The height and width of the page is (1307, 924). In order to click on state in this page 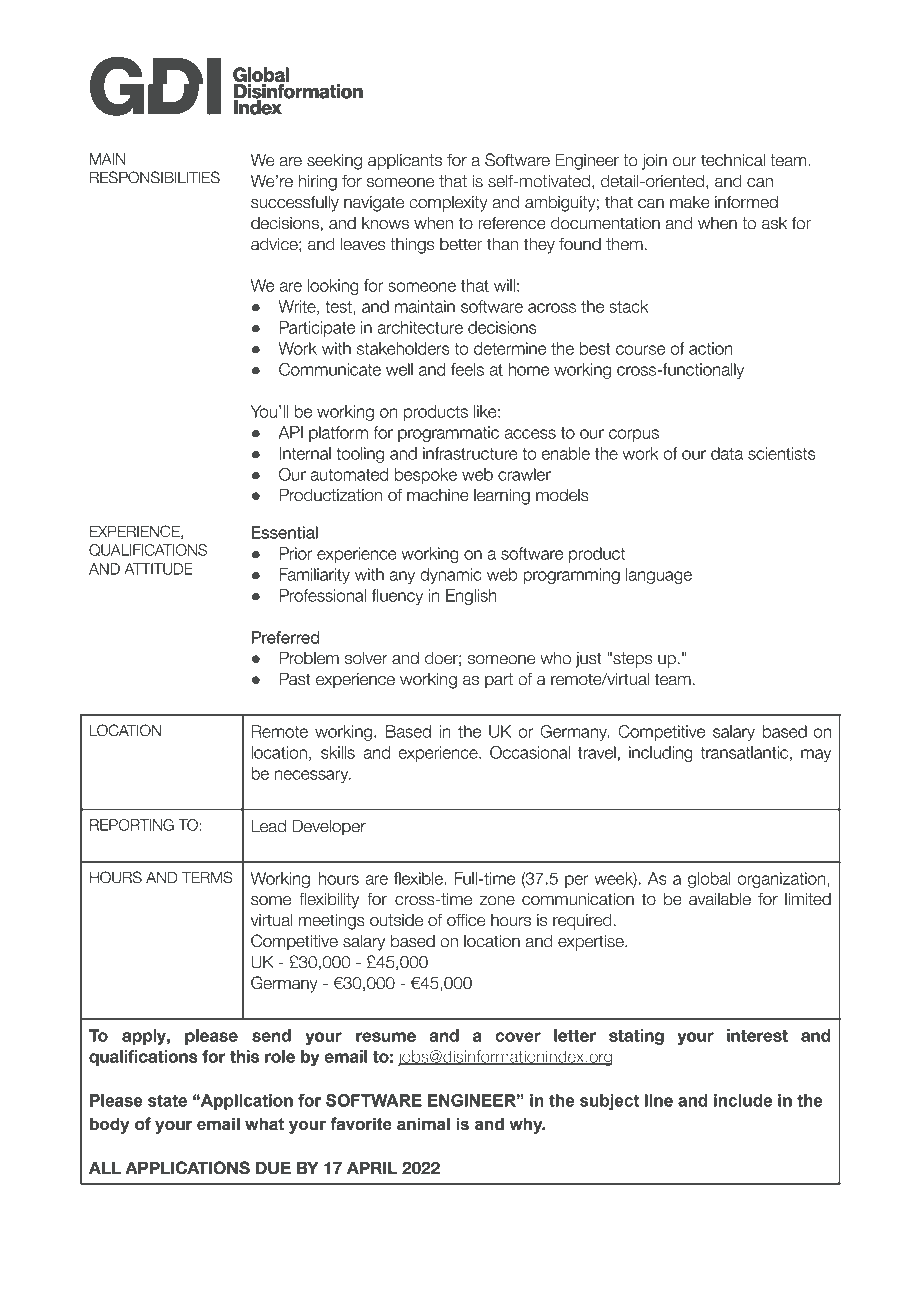, I will do `click(167, 1100)`.
